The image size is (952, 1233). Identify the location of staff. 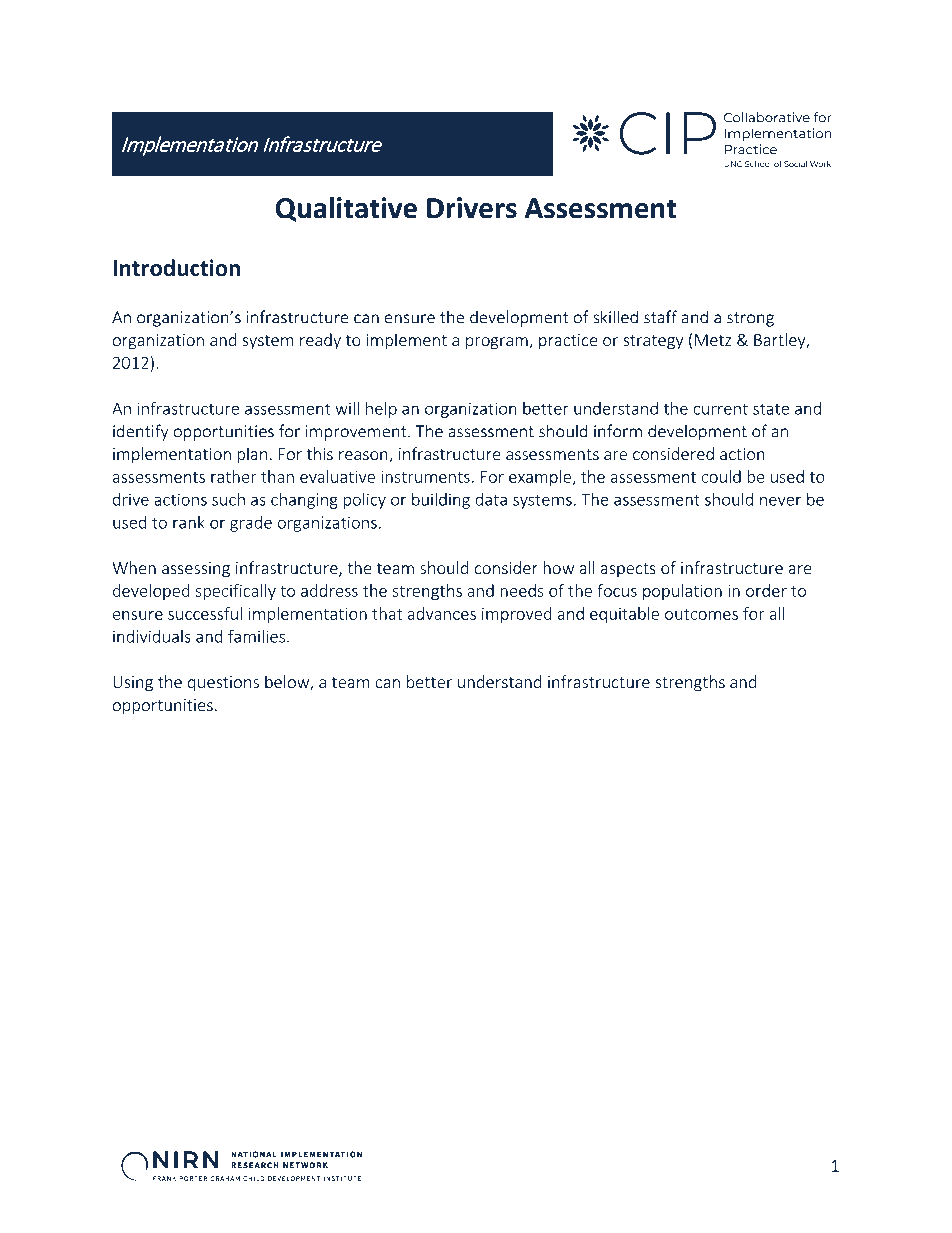
(660, 317).
